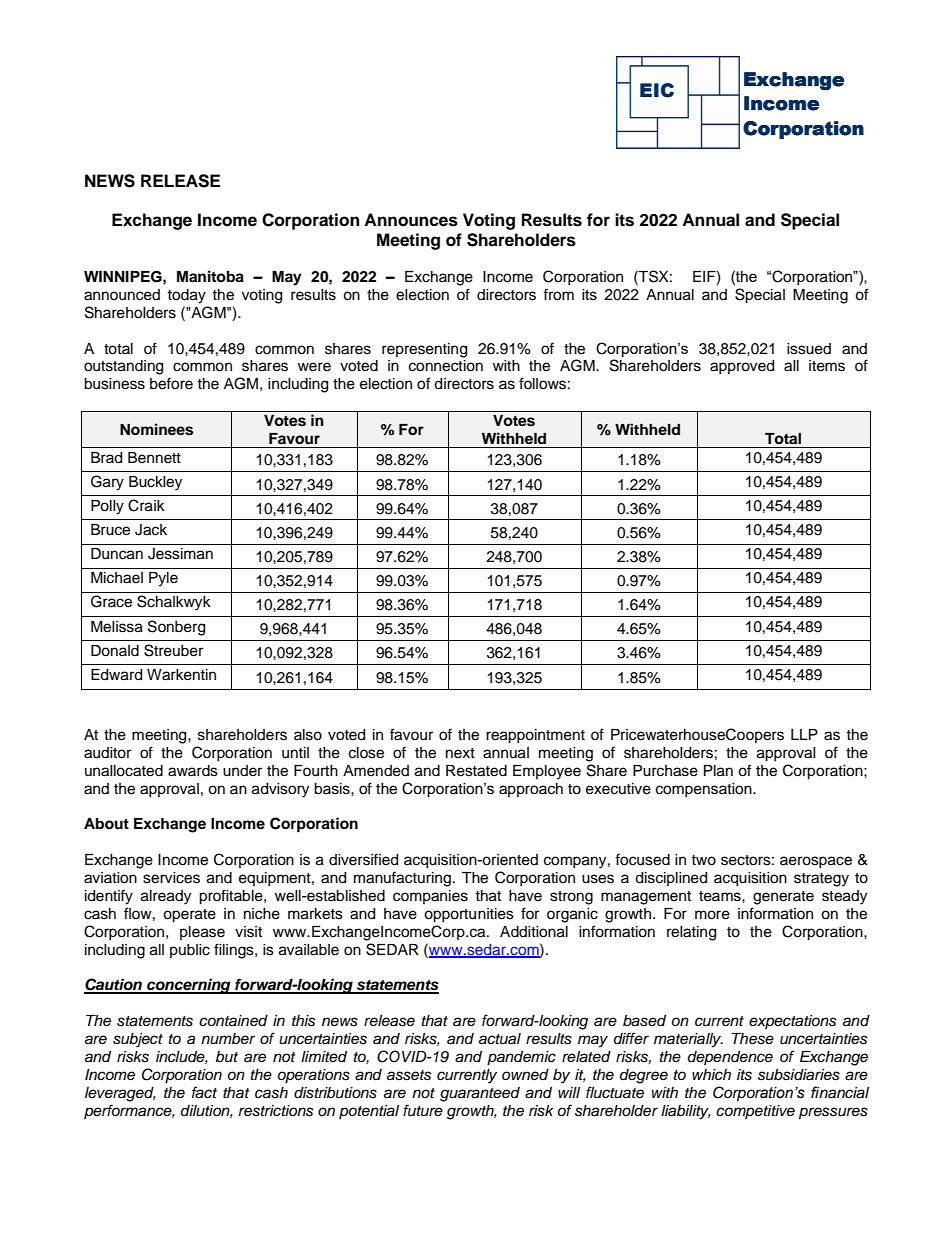 Image resolution: width=952 pixels, height=1233 pixels. Describe the element at coordinates (186, 296) in the document. I see `today` at that location.
